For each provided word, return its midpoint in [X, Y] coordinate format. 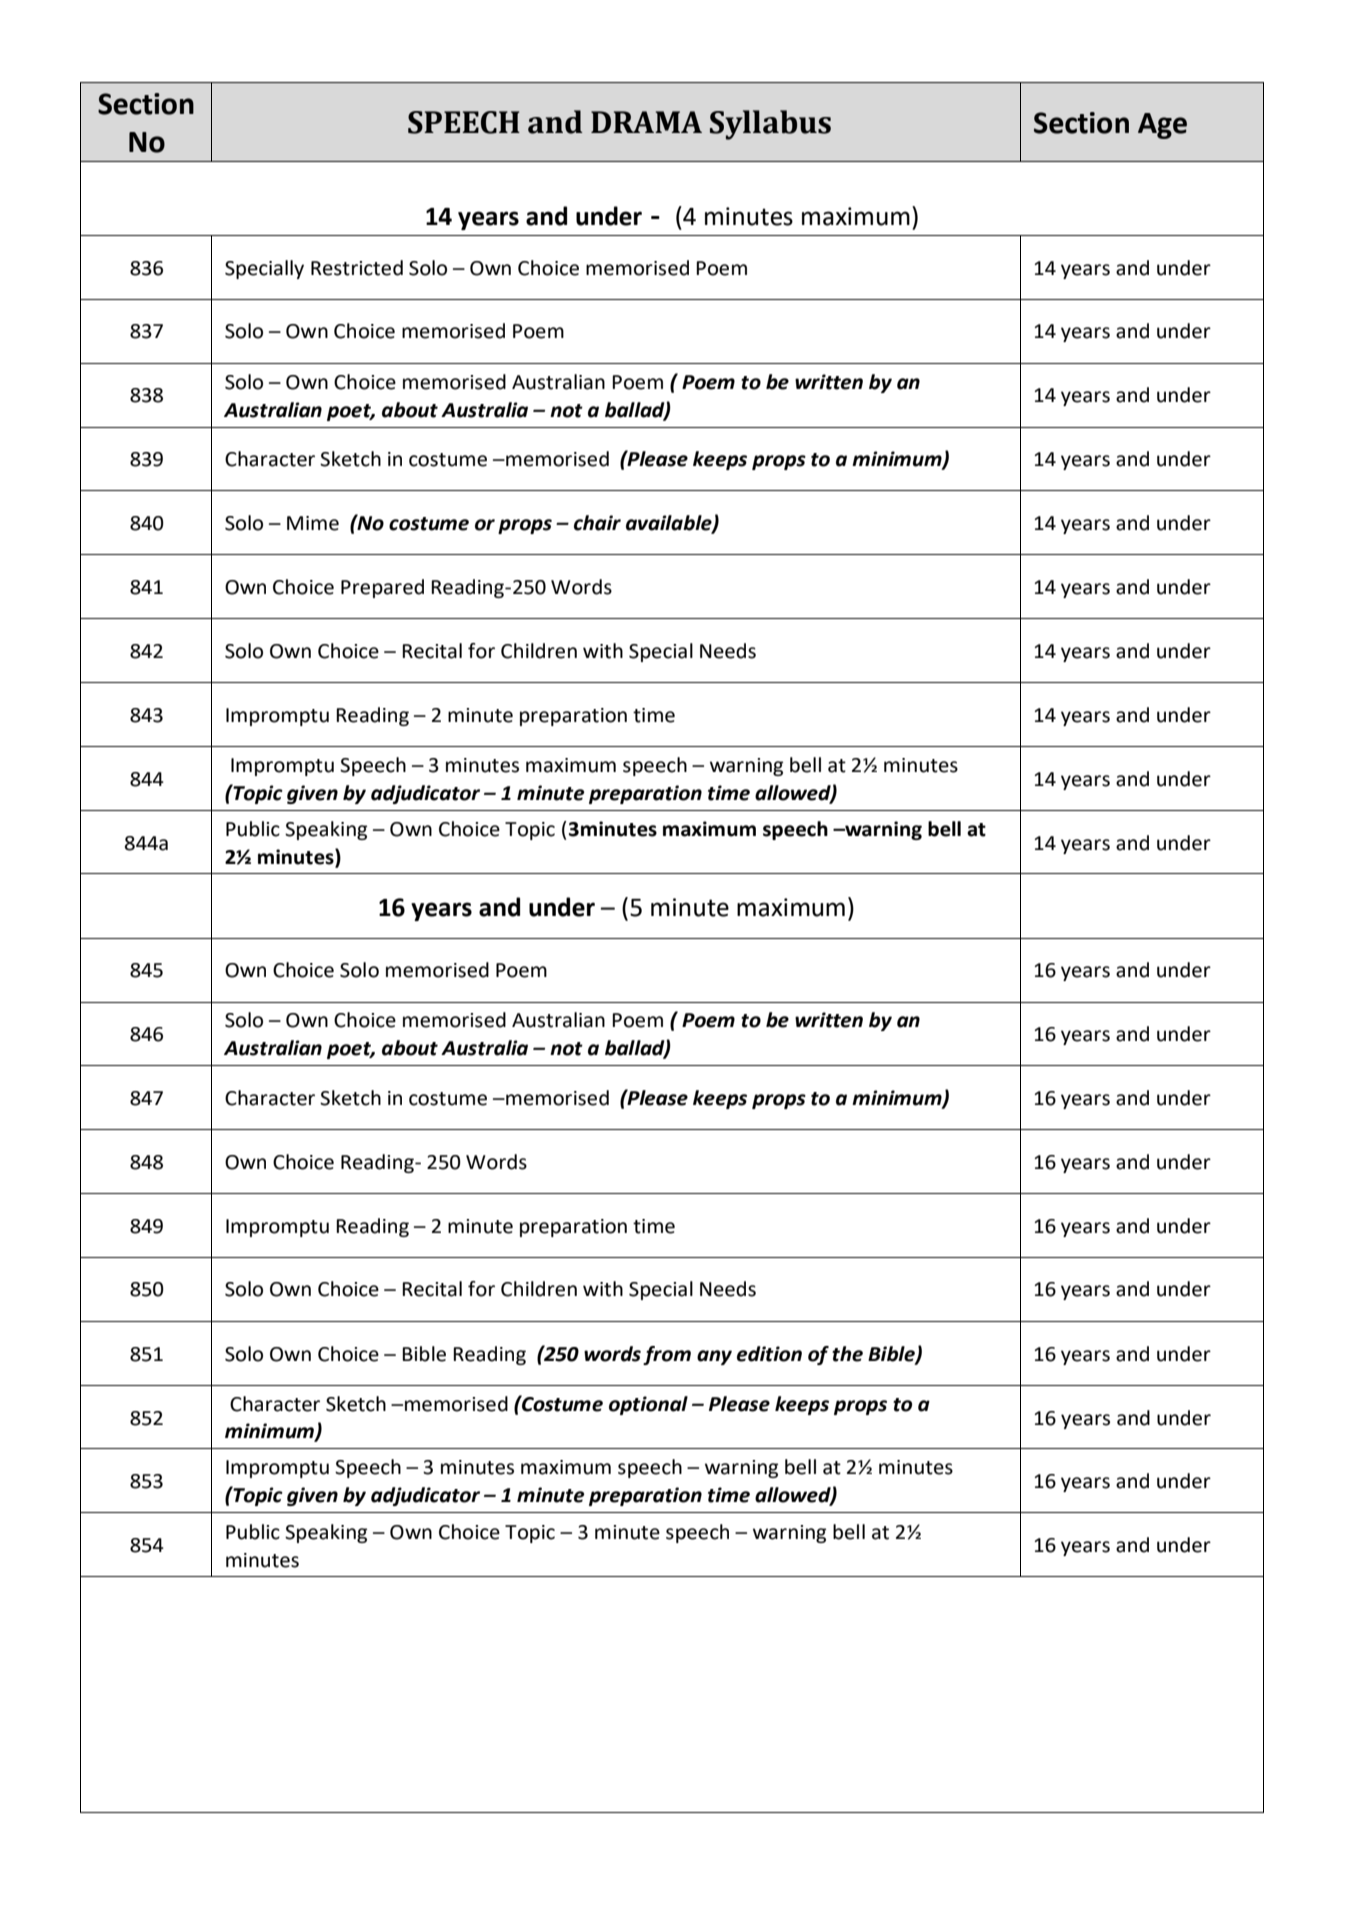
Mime [313, 523]
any [714, 1357]
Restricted [357, 268]
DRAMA [646, 122]
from [667, 1355]
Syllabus [770, 125]
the [847, 1354]
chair [597, 523]
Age [1162, 126]
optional [648, 1405]
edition [769, 1354]
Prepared [382, 588]
